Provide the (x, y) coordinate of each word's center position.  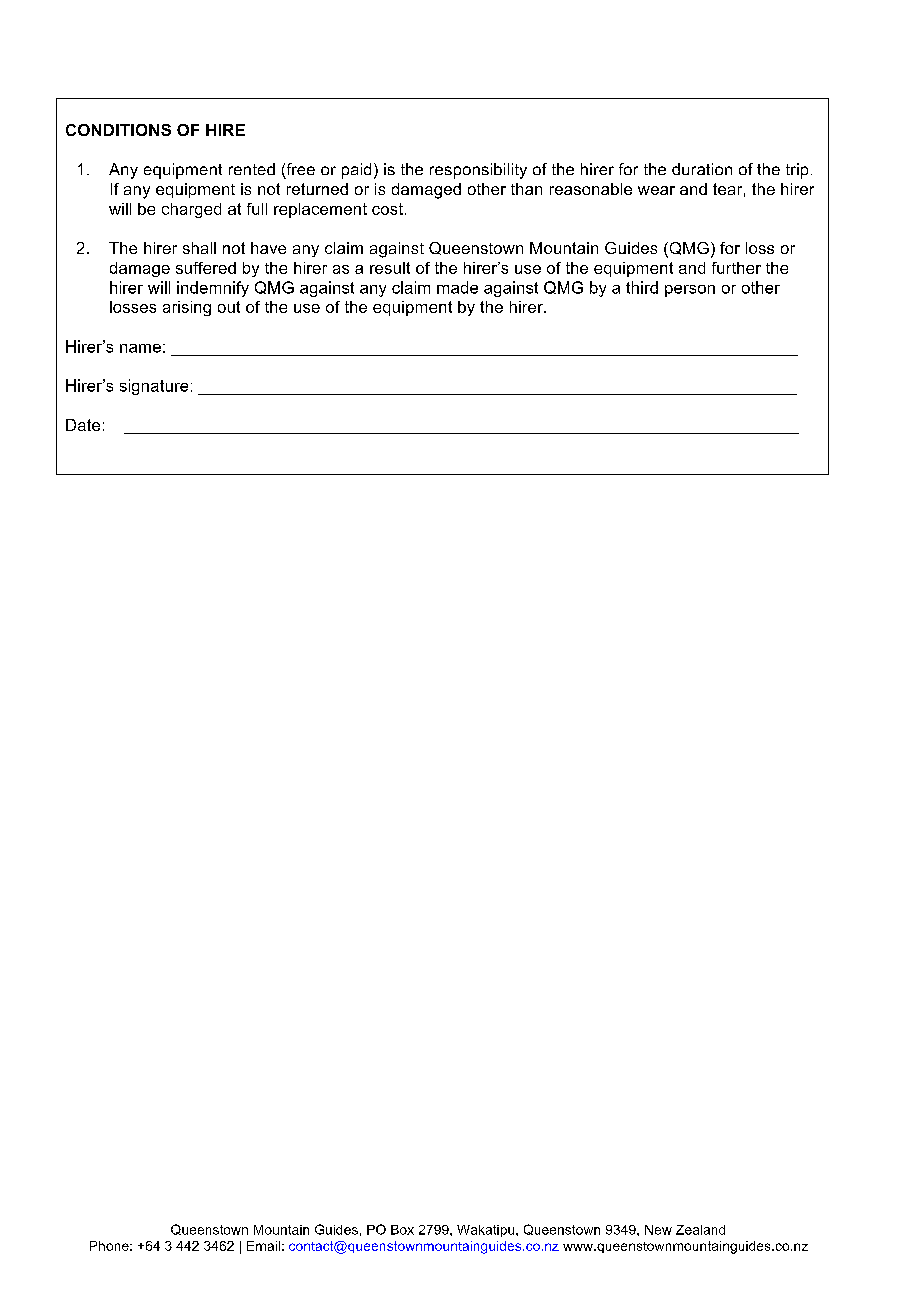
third (642, 287)
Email (263, 1246)
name (140, 348)
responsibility (478, 171)
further (736, 268)
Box (402, 1230)
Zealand (700, 1230)
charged (191, 210)
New (658, 1230)
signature (154, 387)
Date (83, 425)
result (390, 268)
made (457, 287)
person (690, 291)
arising (187, 308)
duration (702, 169)
